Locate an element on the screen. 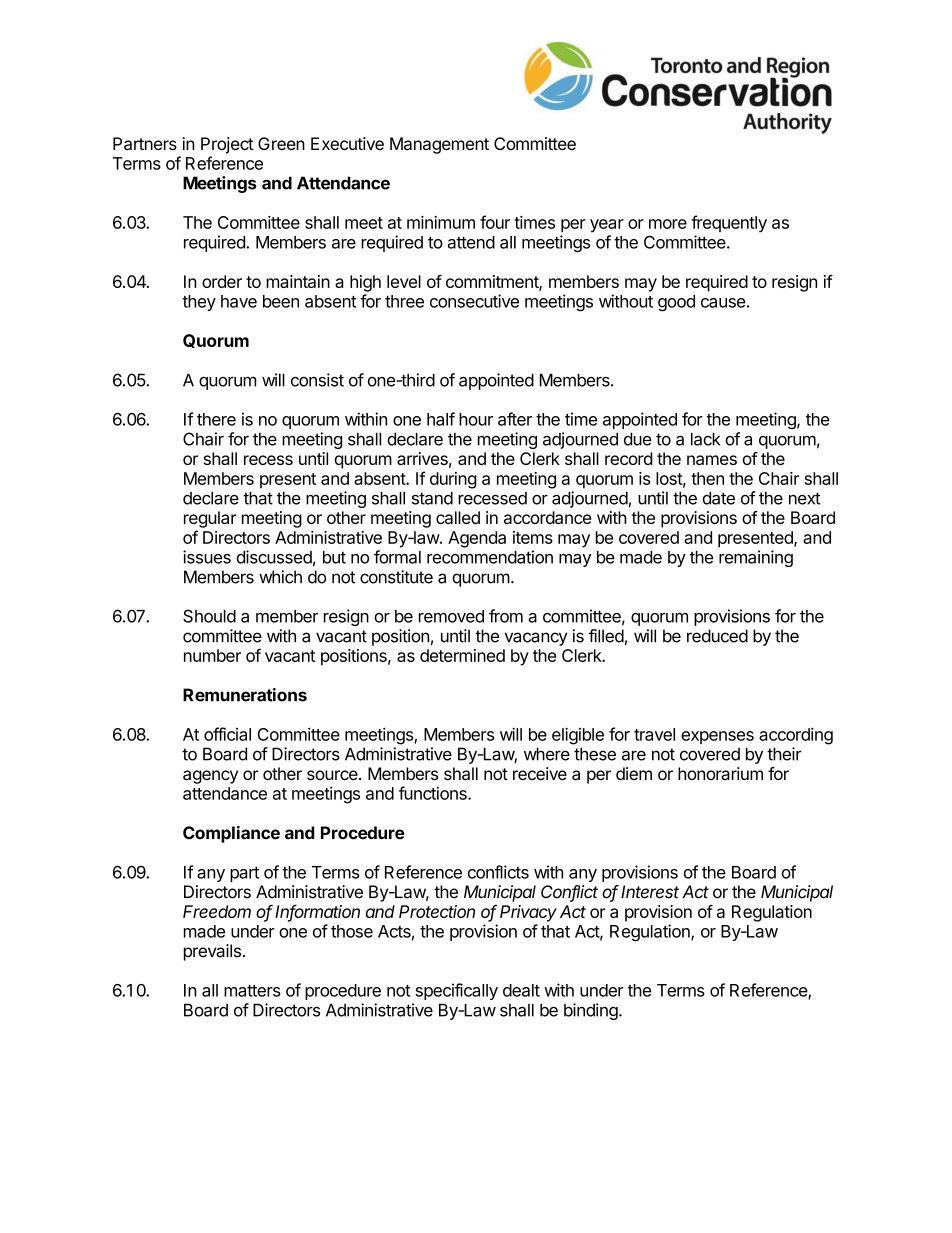  recommendation is located at coordinates (490, 557).
